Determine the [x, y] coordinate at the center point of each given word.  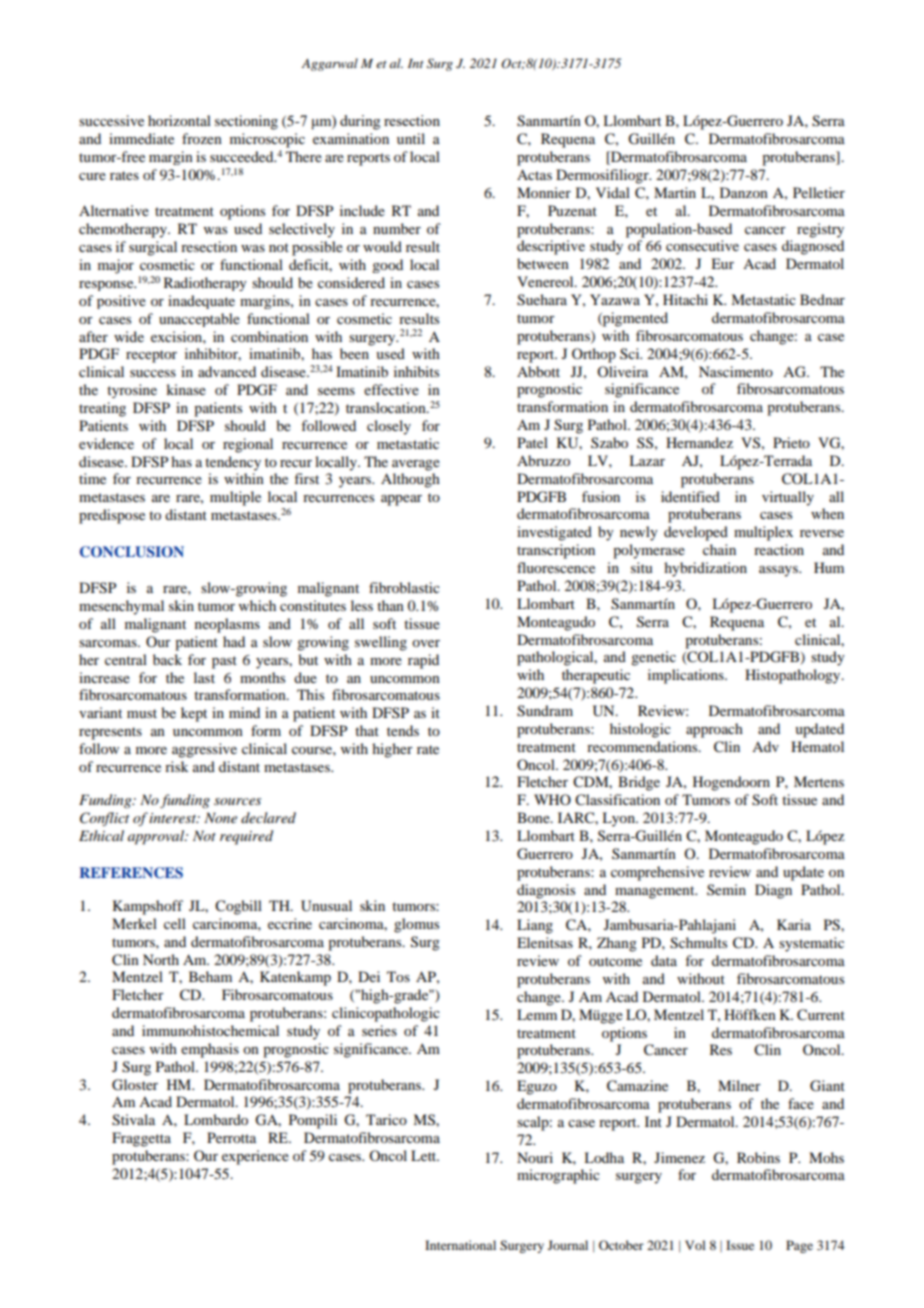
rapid [423, 661]
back [167, 659]
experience [255, 1157]
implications [687, 676]
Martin [675, 192]
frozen [202, 138]
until [411, 138]
